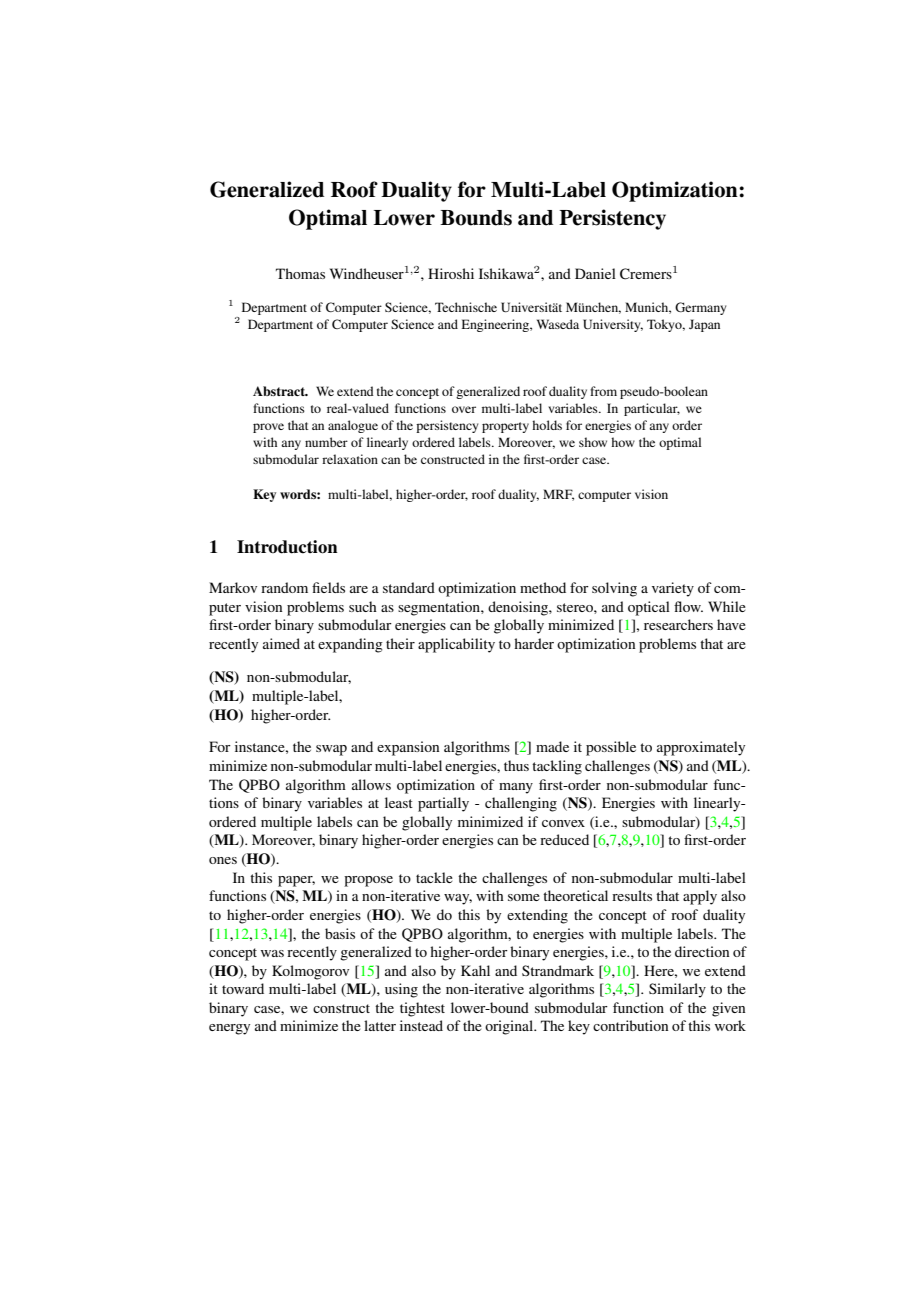 This image has height=1308, width=924. What do you see at coordinates (678, 624) in the image?
I see `researchers` at bounding box center [678, 624].
